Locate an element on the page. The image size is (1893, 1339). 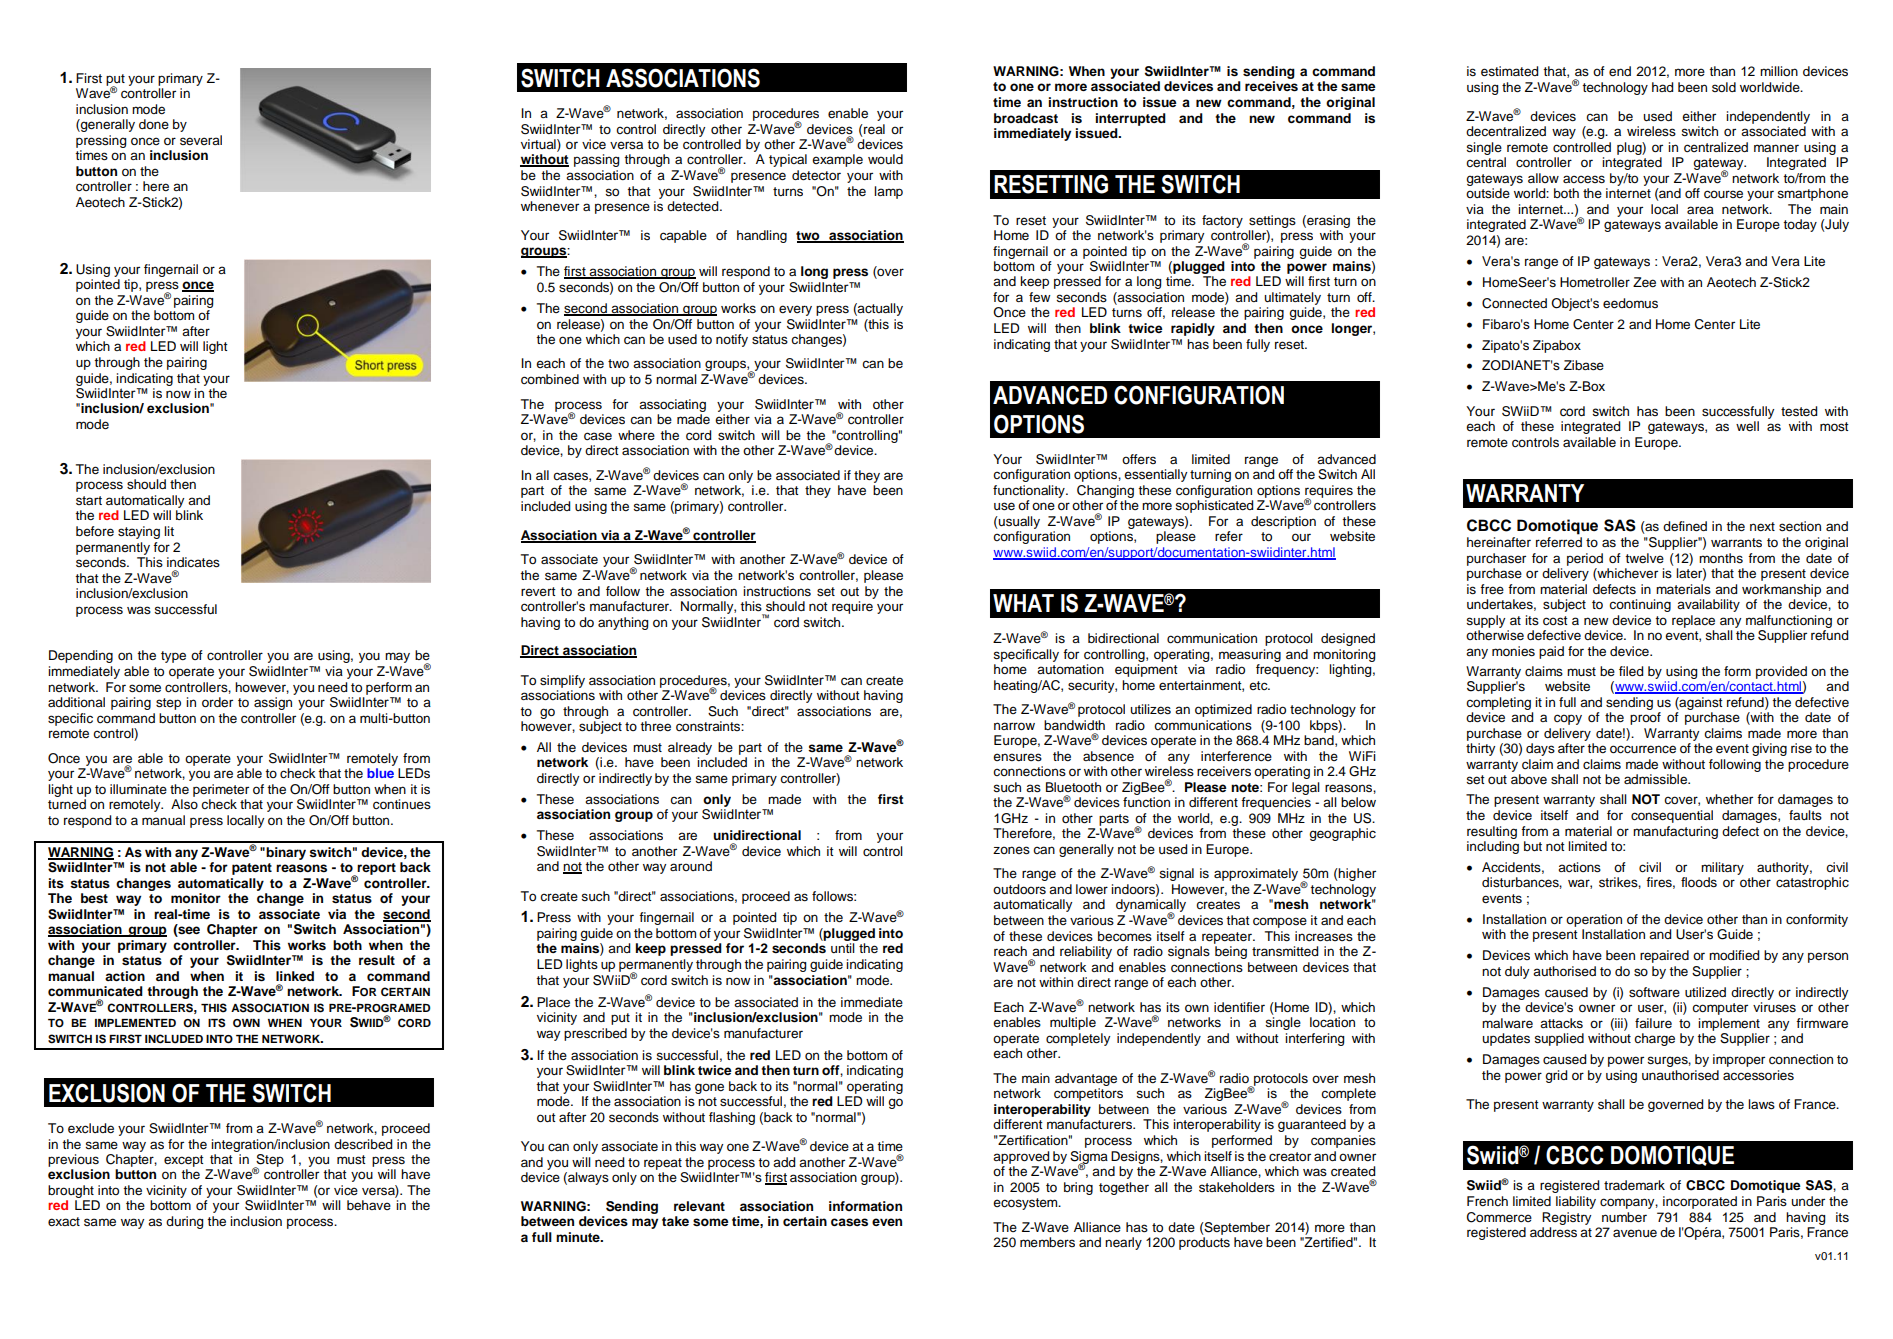
filed is located at coordinates (1631, 671).
